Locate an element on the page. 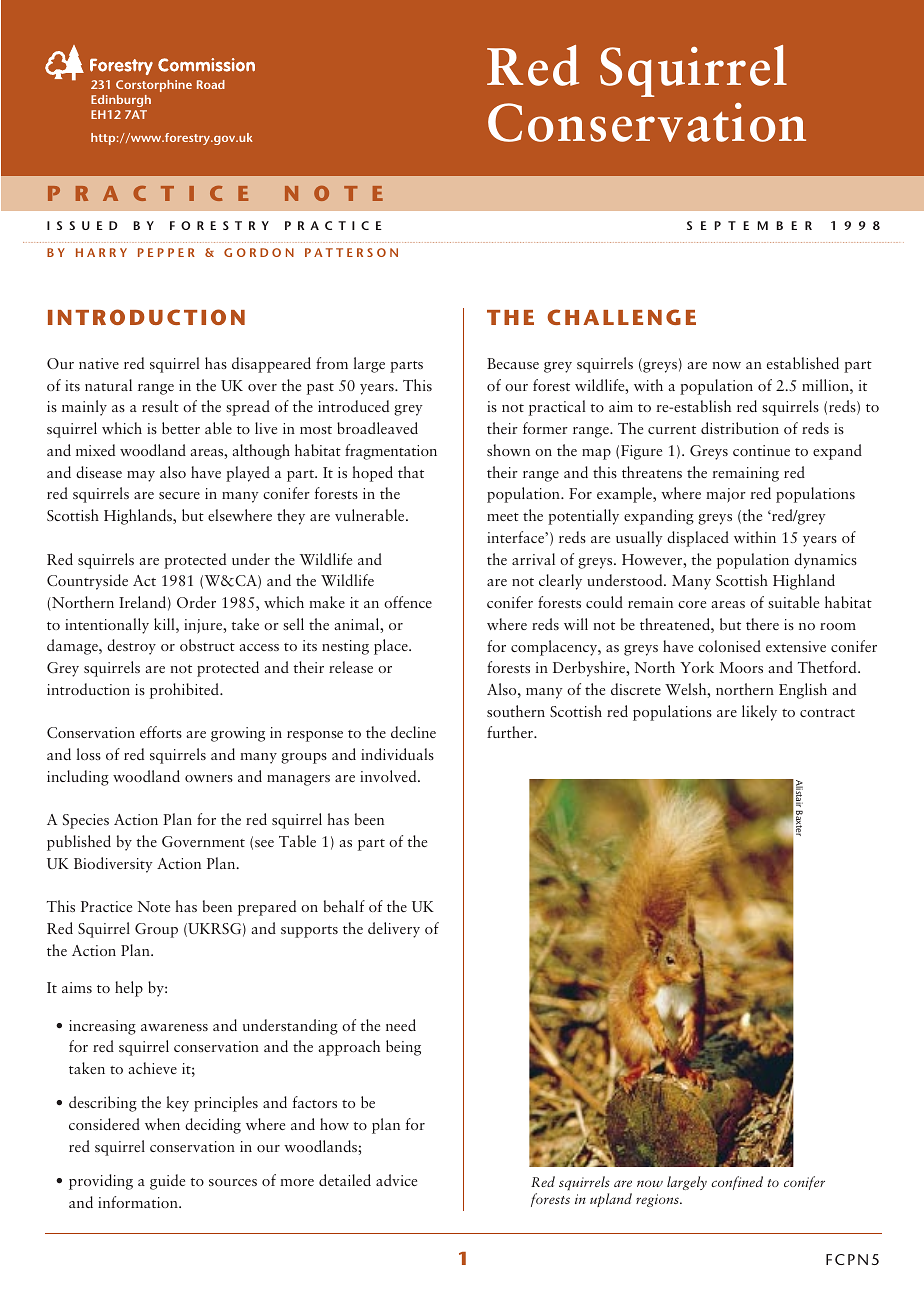 This page has width=924, height=1308. confined is located at coordinates (737, 1183).
